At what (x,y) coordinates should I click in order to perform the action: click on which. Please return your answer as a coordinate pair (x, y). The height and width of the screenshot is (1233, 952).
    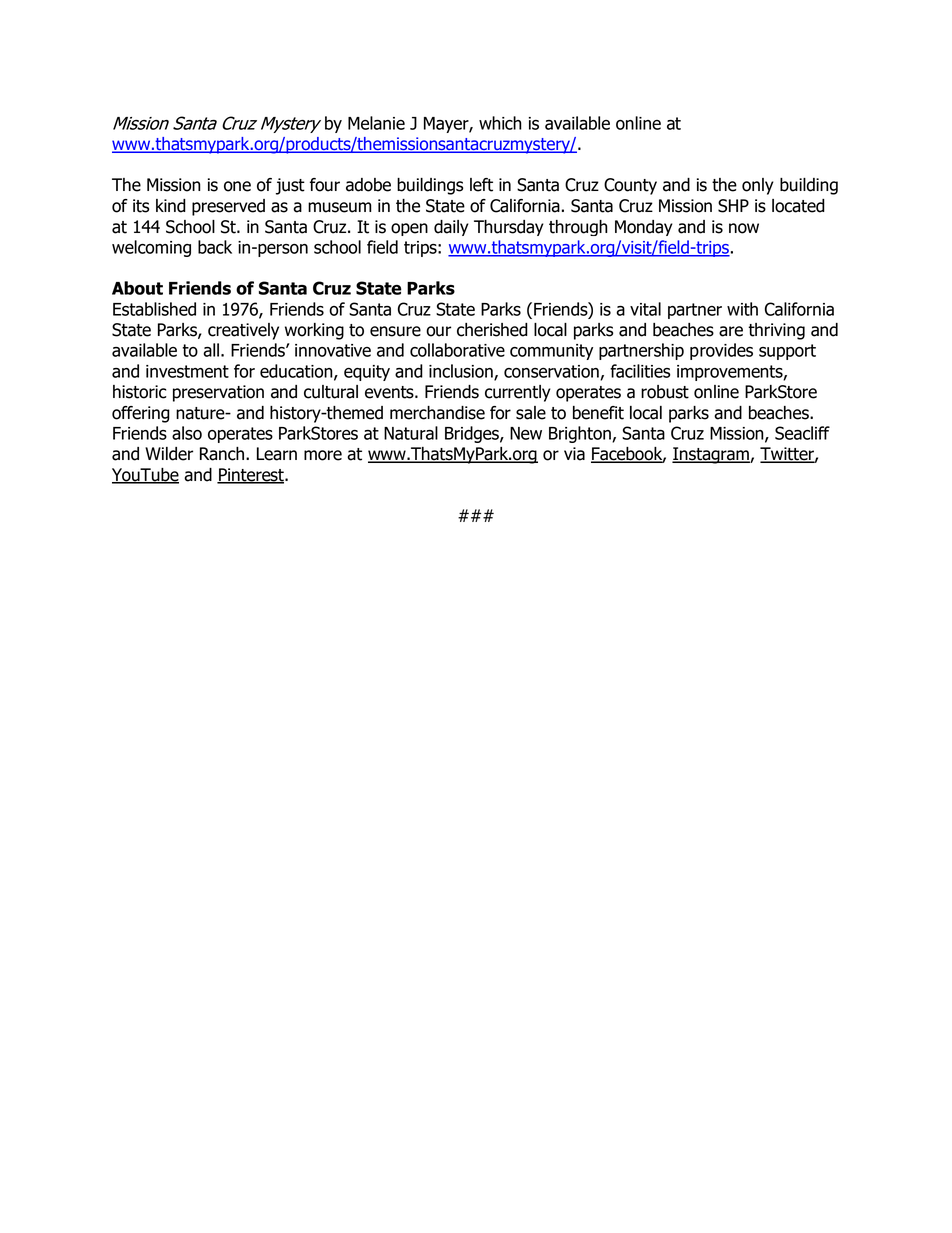
    Looking at the image, I should click on (500, 123).
